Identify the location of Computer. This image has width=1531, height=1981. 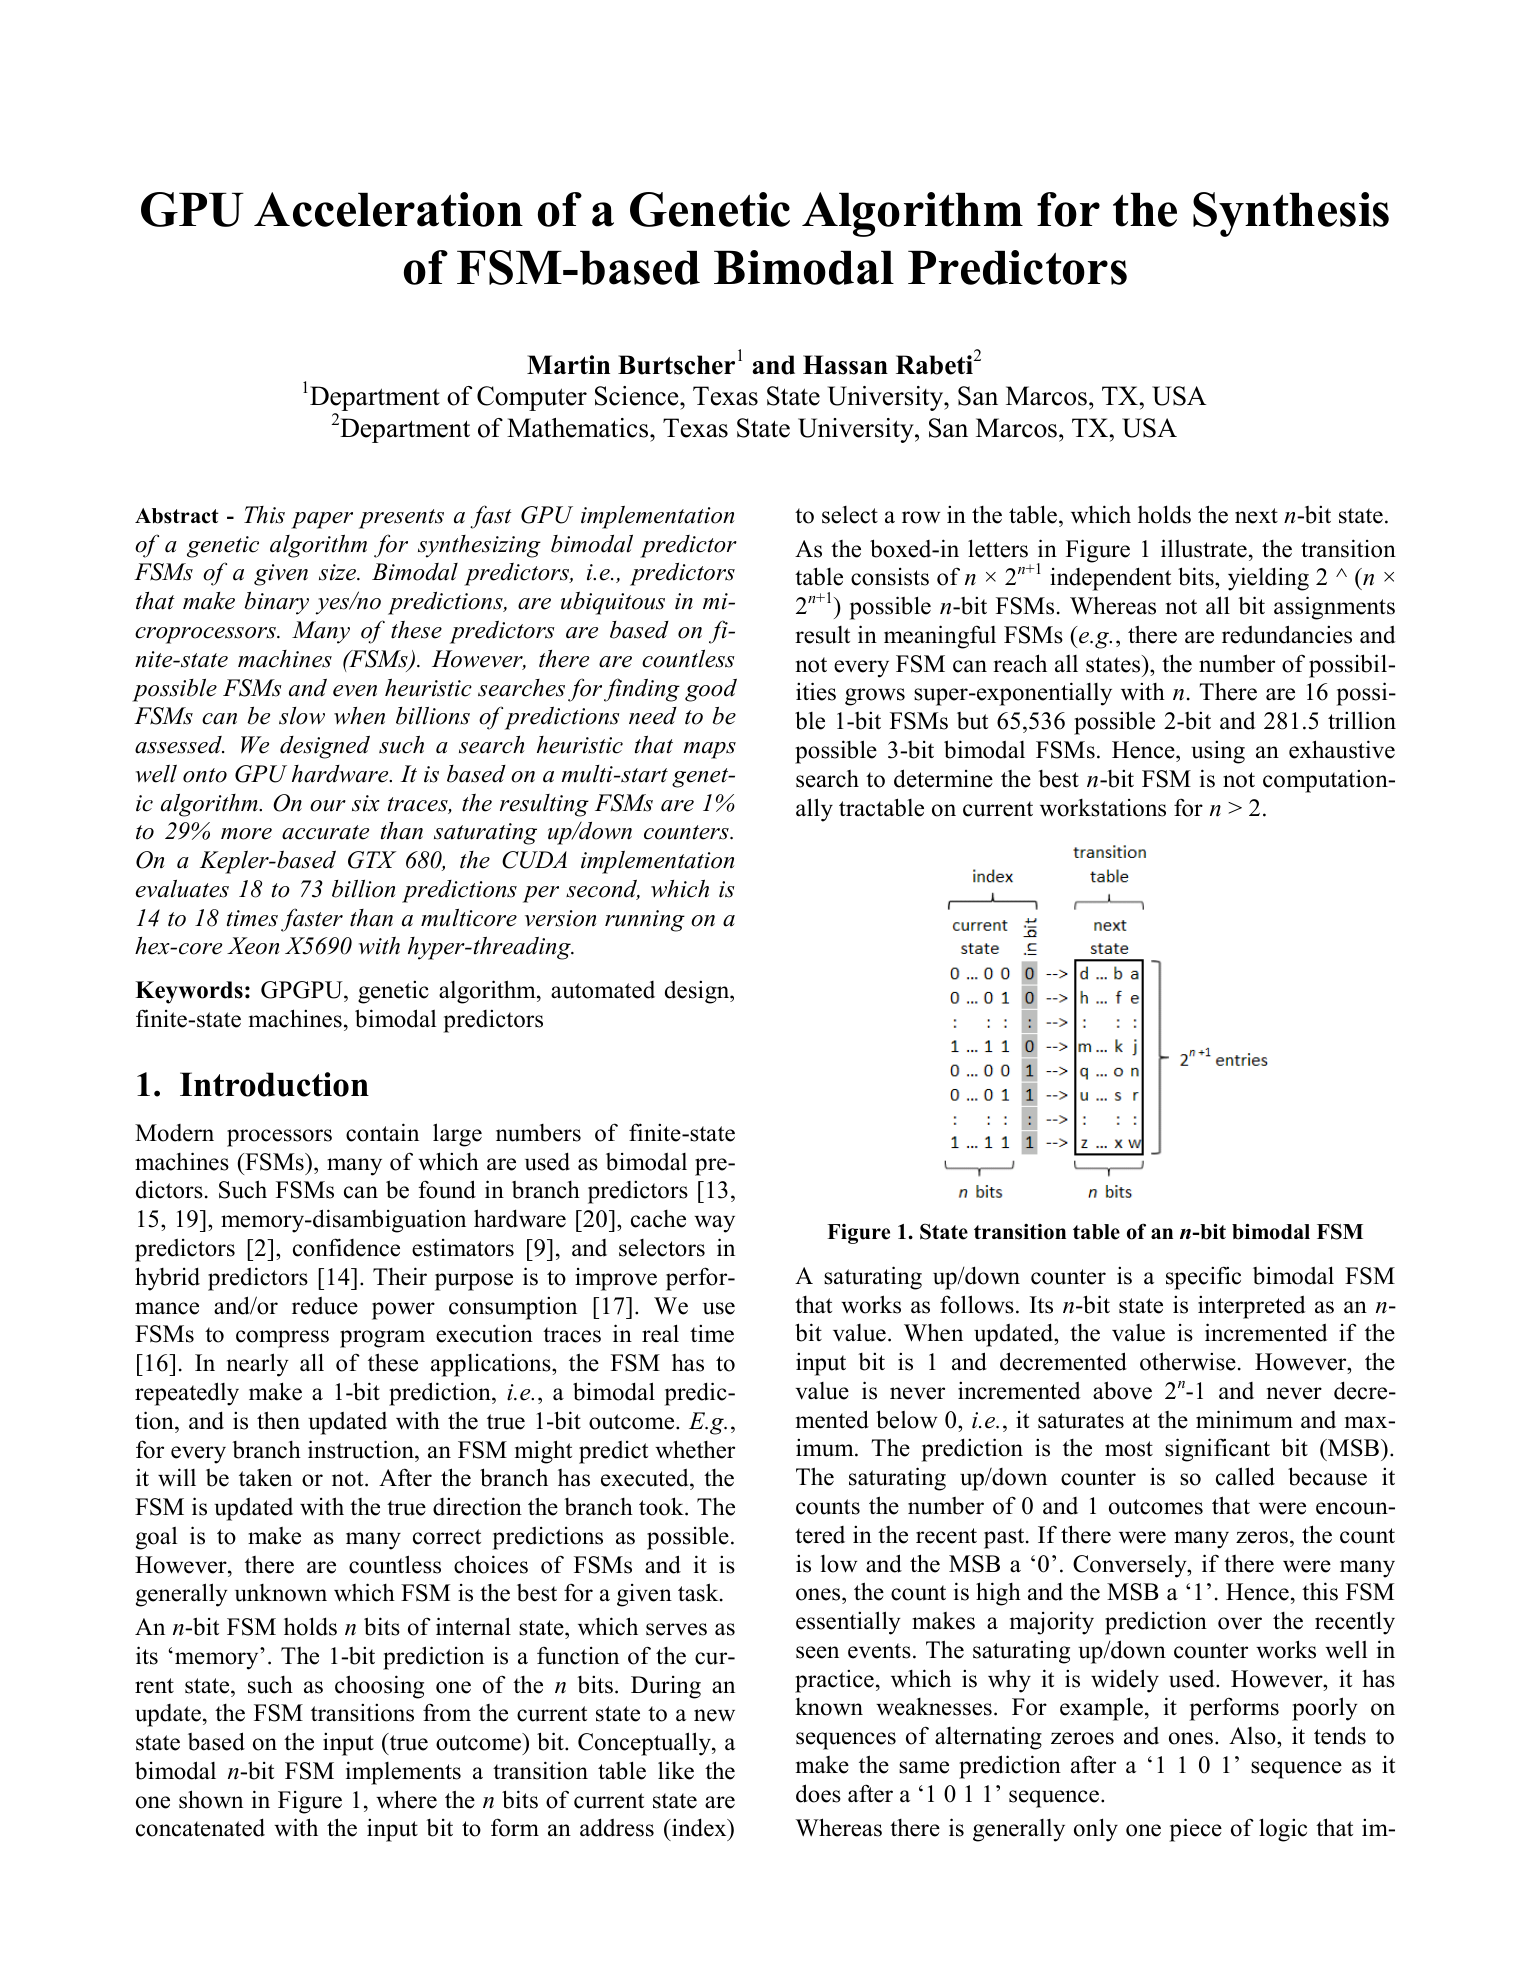
(532, 398).
